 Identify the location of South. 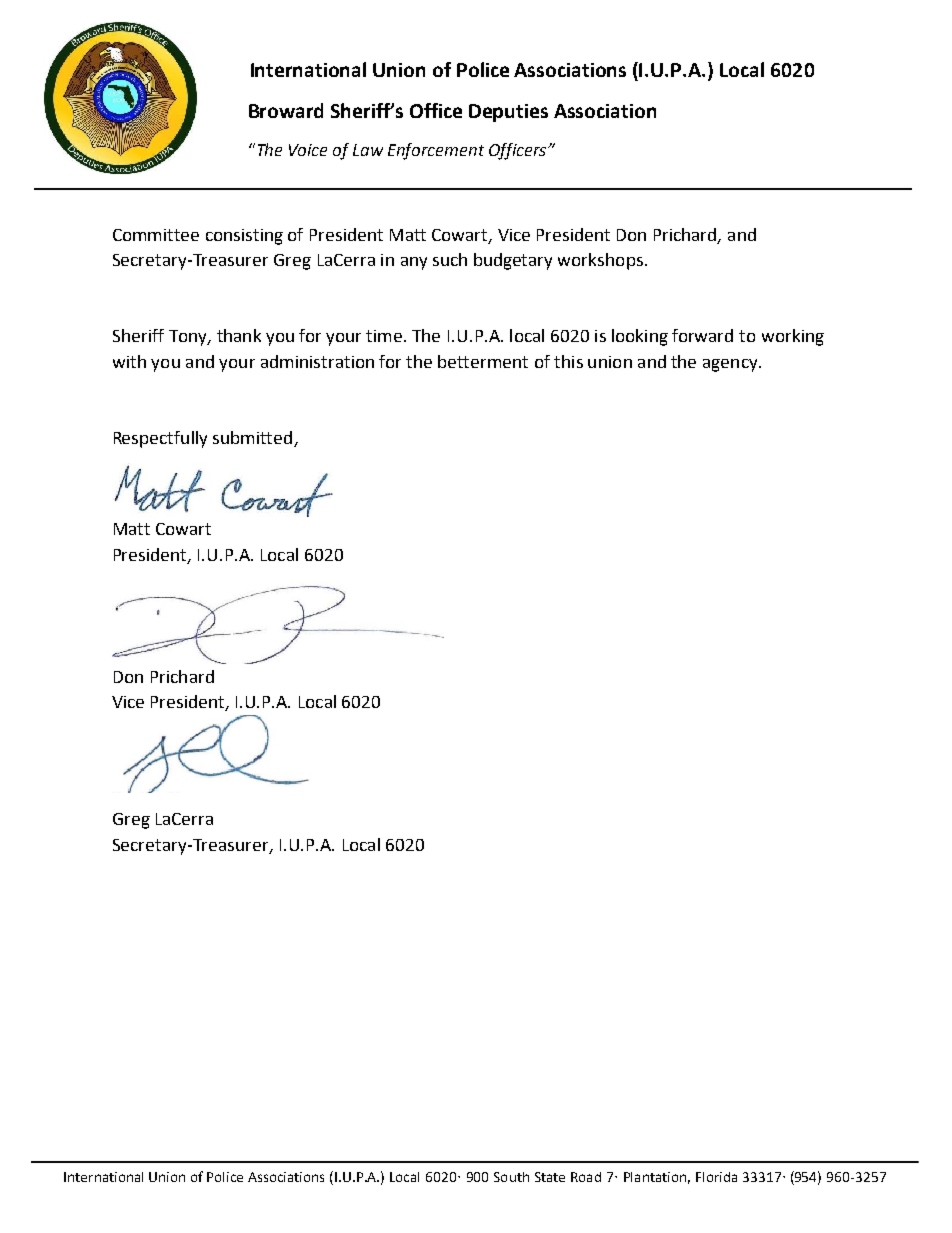
(511, 1177).
